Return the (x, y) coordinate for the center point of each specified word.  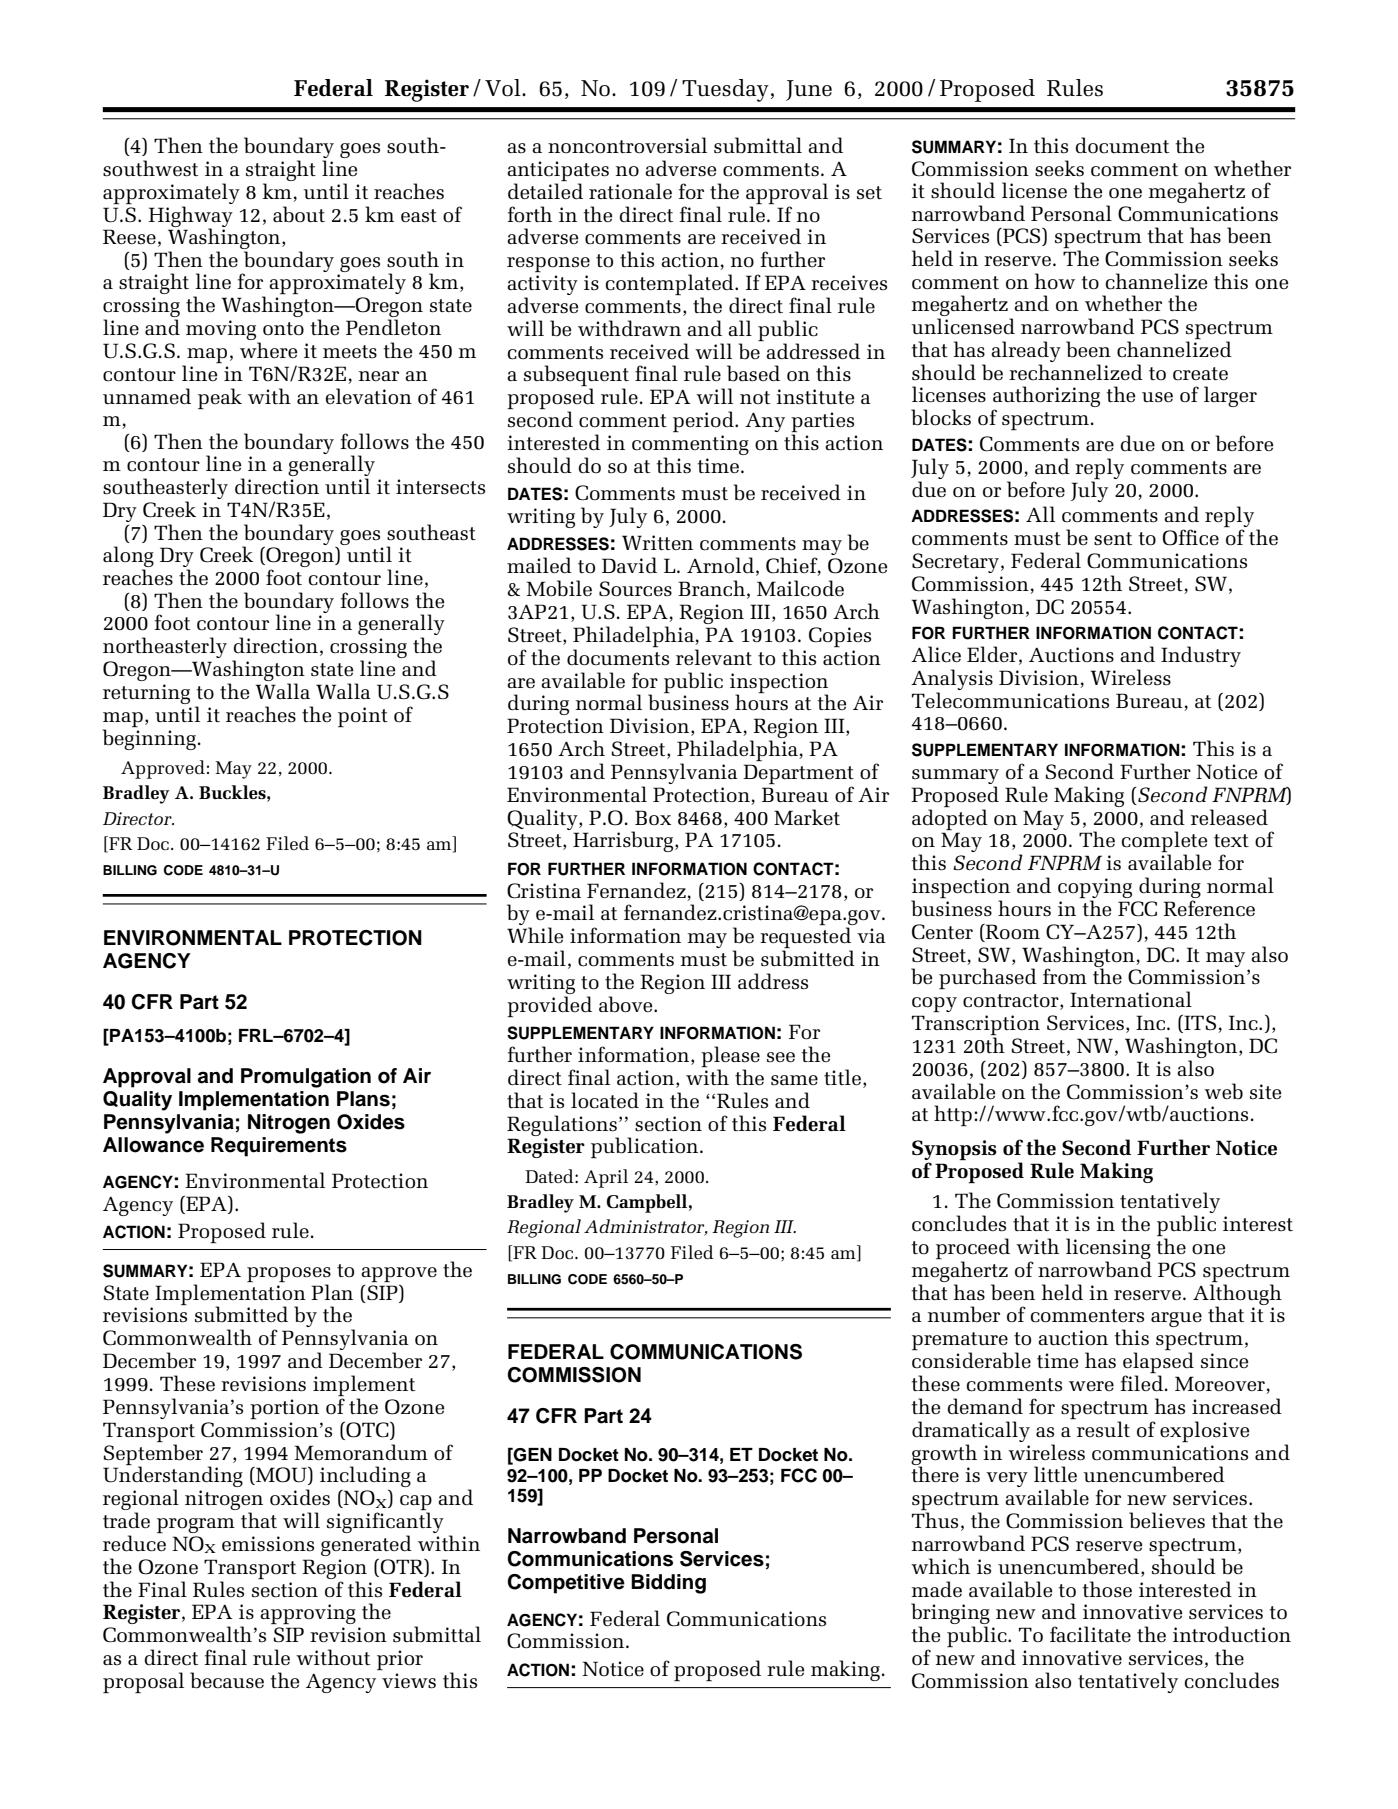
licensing (1108, 1250)
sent (1113, 539)
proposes (289, 1274)
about (299, 214)
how (1054, 281)
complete (1164, 843)
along (128, 558)
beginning (149, 739)
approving (308, 1614)
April (606, 1178)
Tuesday (725, 90)
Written (657, 542)
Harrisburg (624, 841)
